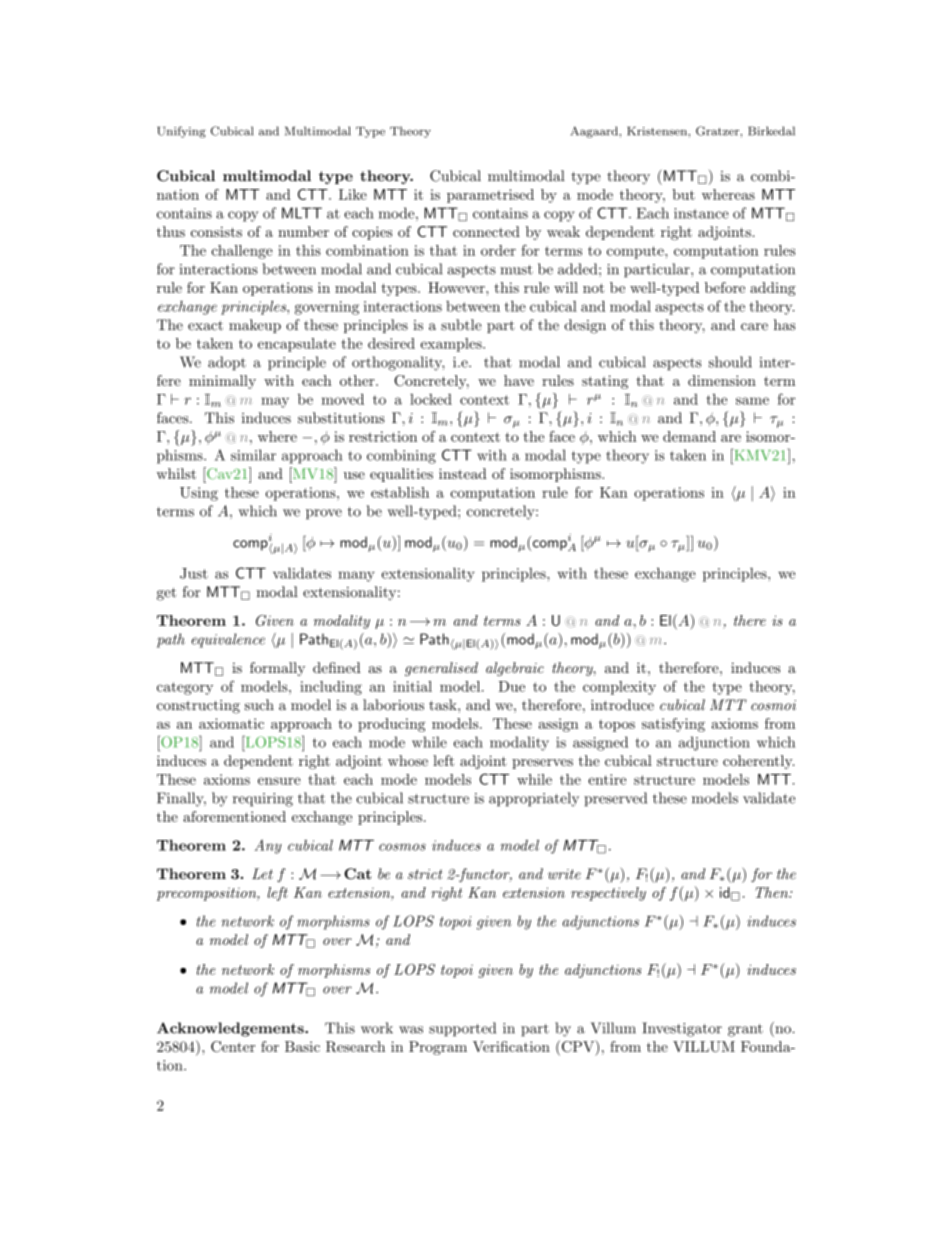 The width and height of the page is (952, 1233). Describe the element at coordinates (486, 231) in the page. I see `connected` at that location.
